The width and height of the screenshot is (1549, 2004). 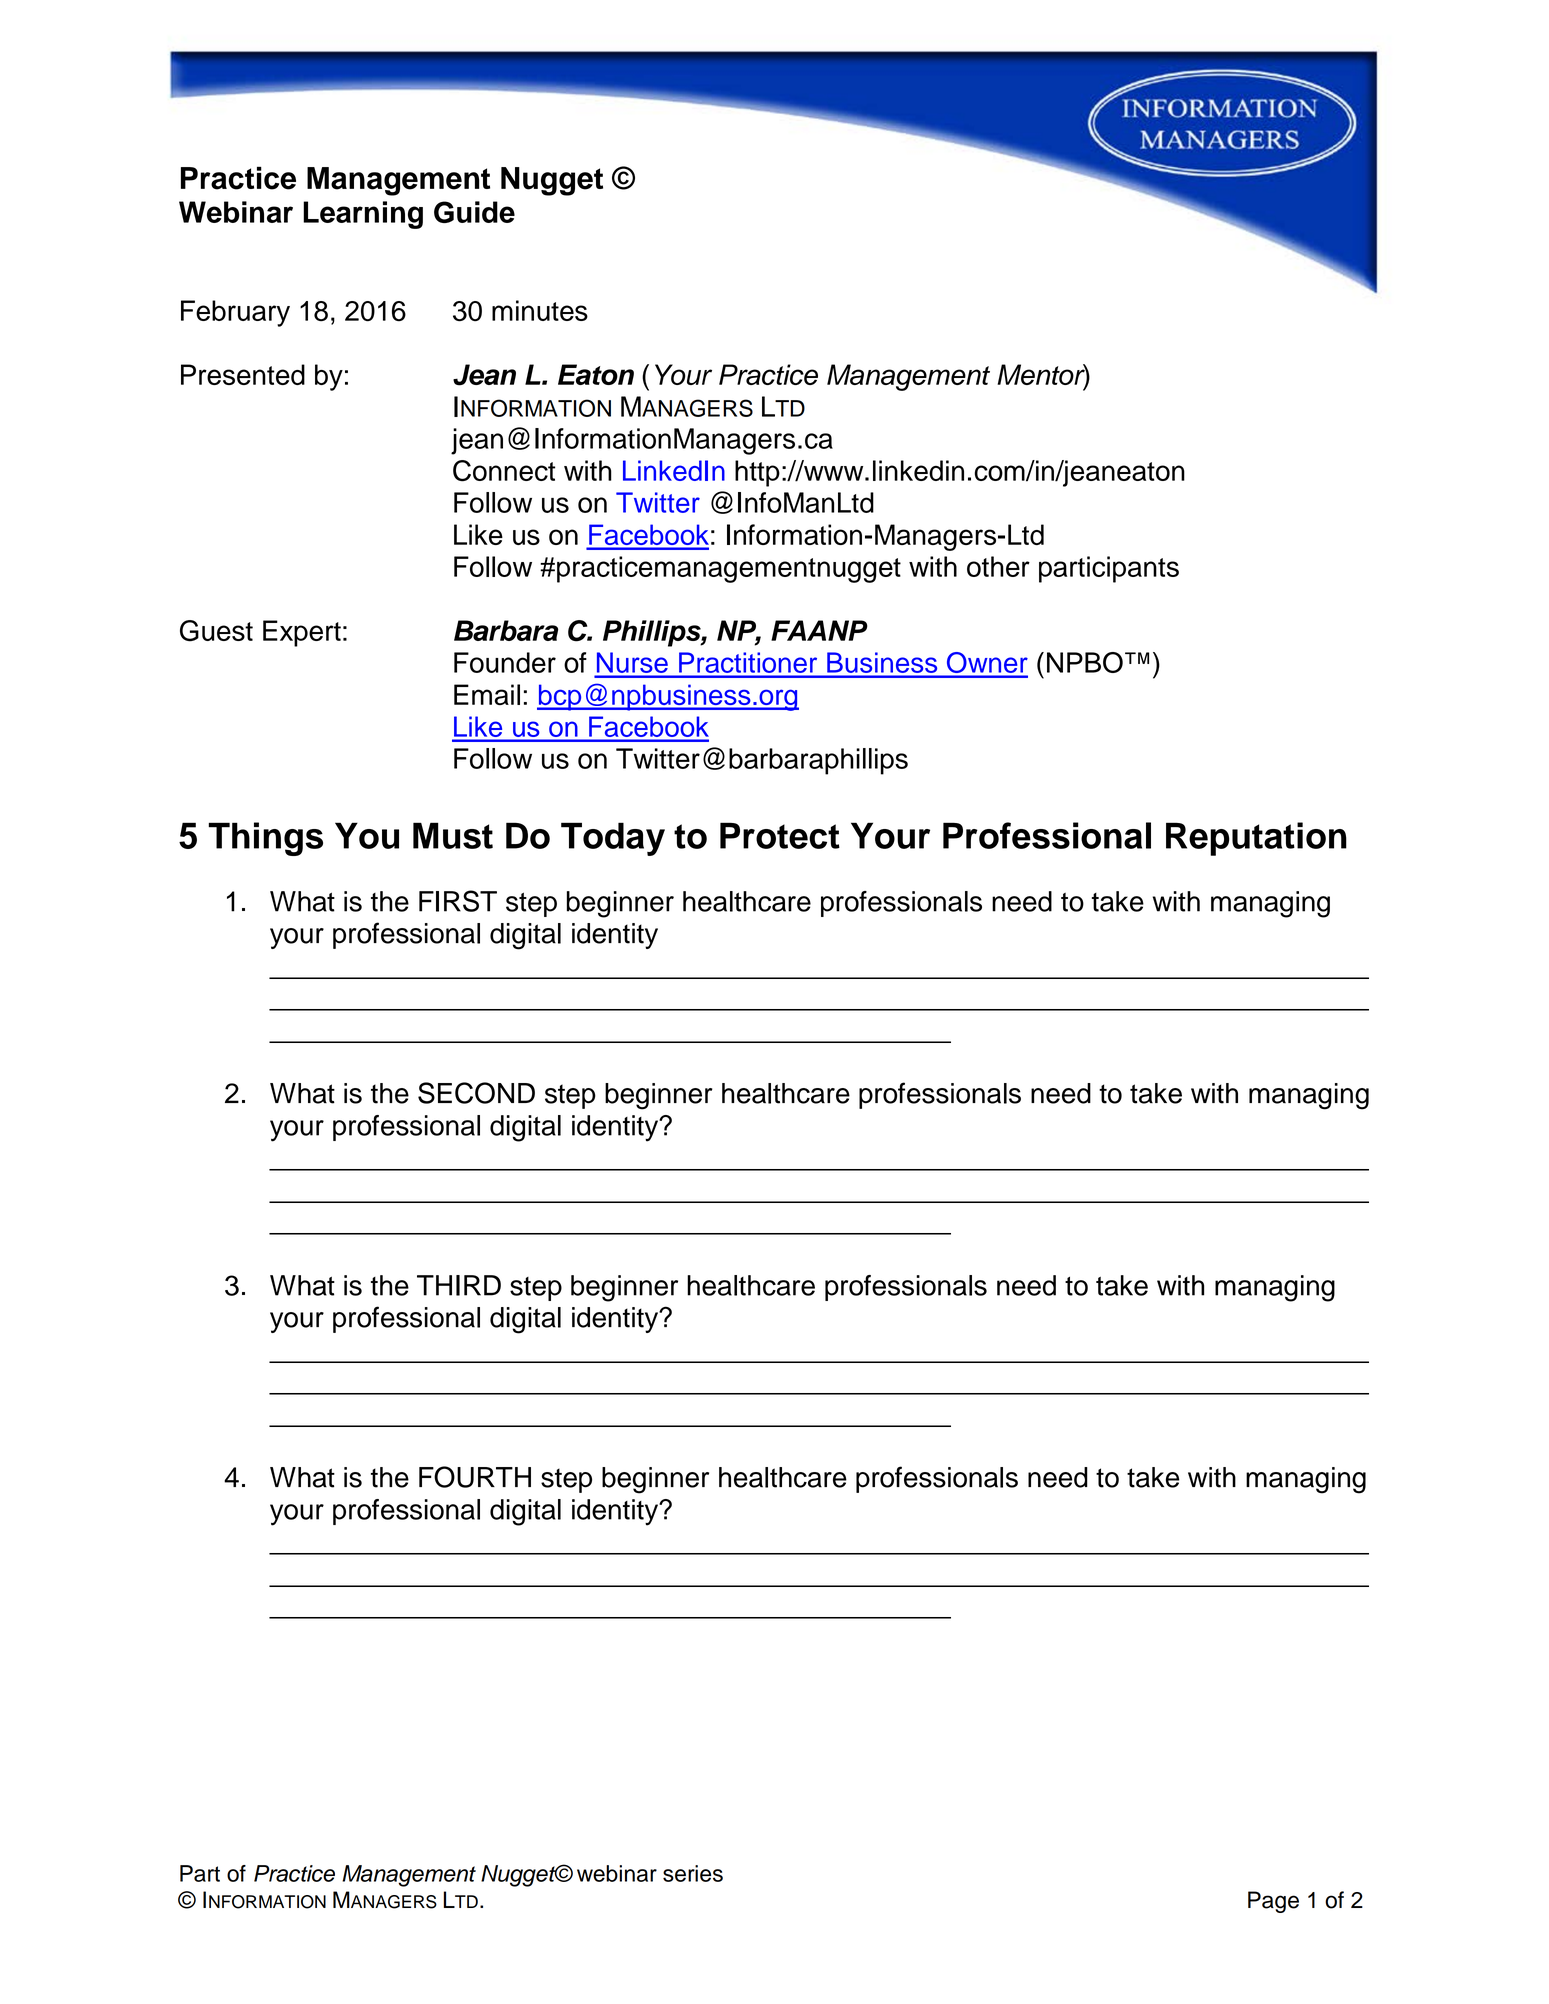 I want to click on Expert, so click(x=302, y=633).
